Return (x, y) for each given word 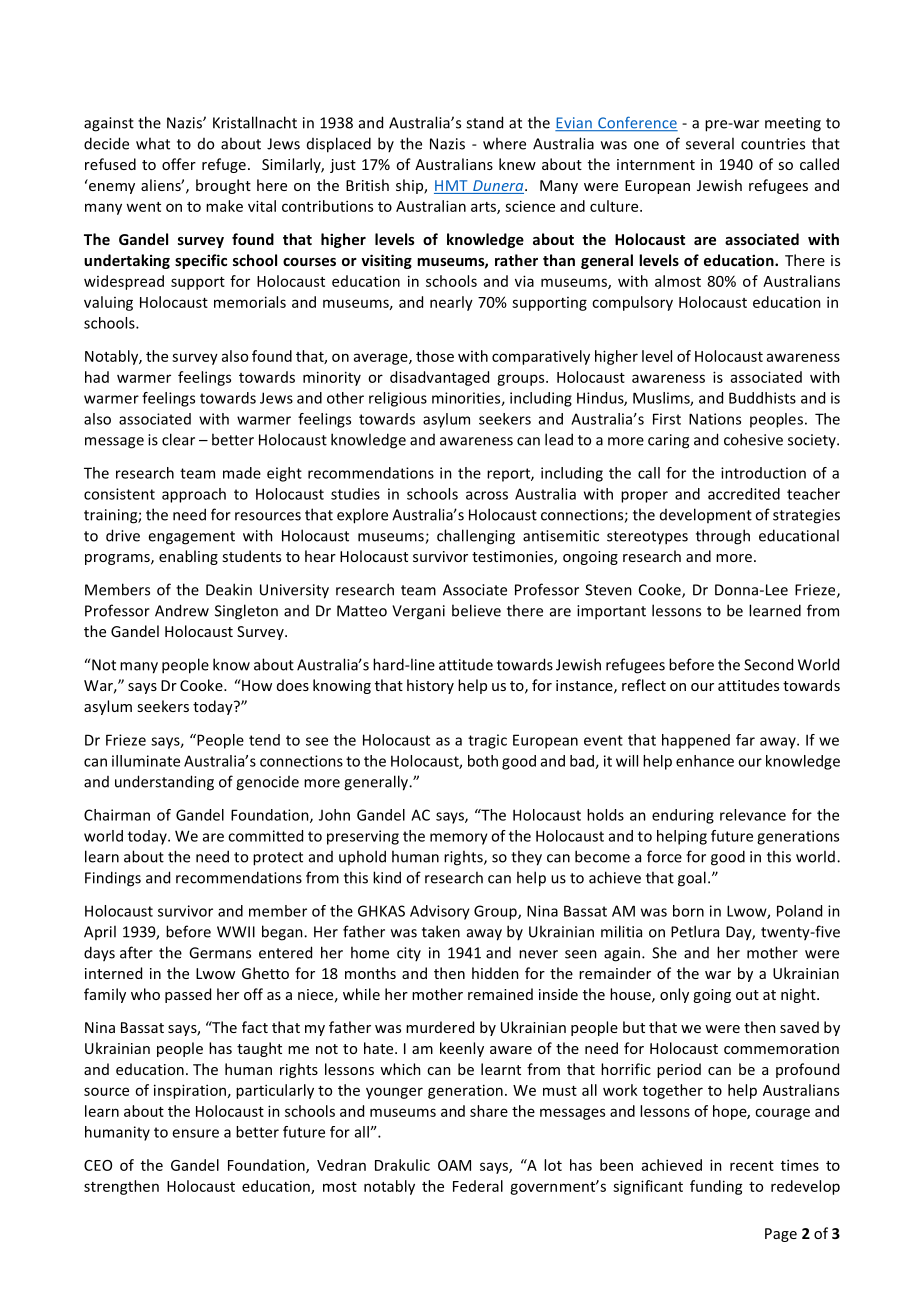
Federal (478, 1186)
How (256, 685)
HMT (451, 185)
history (430, 686)
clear (178, 439)
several (710, 143)
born (688, 911)
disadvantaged (439, 378)
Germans (220, 953)
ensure (195, 1133)
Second (768, 664)
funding (716, 1187)
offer (179, 164)
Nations (715, 419)
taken (441, 931)
